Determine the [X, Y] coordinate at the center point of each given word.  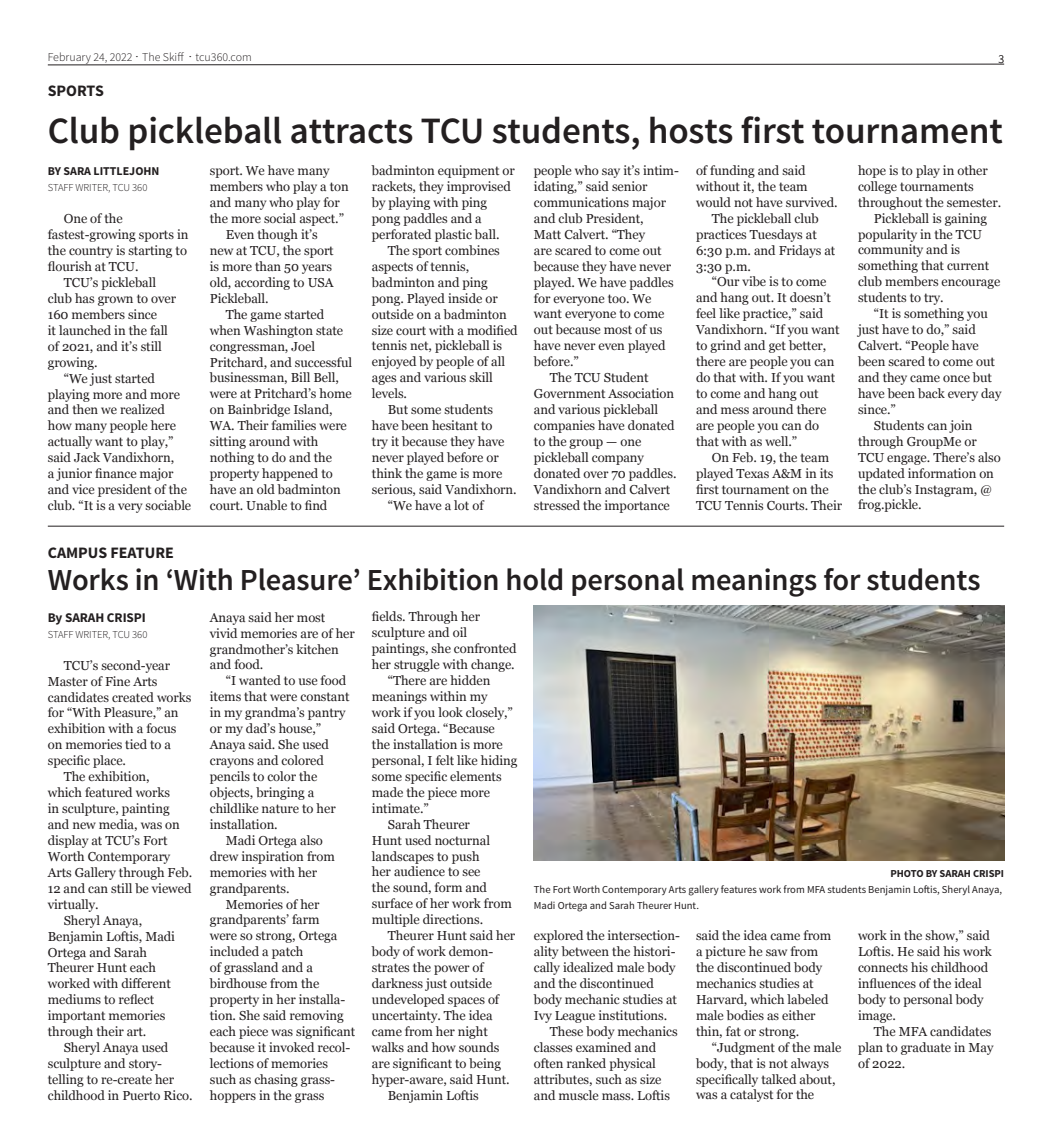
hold [534, 579]
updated [881, 474]
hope [872, 171]
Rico [177, 1095]
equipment [469, 171]
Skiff [173, 56]
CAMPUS [77, 552]
